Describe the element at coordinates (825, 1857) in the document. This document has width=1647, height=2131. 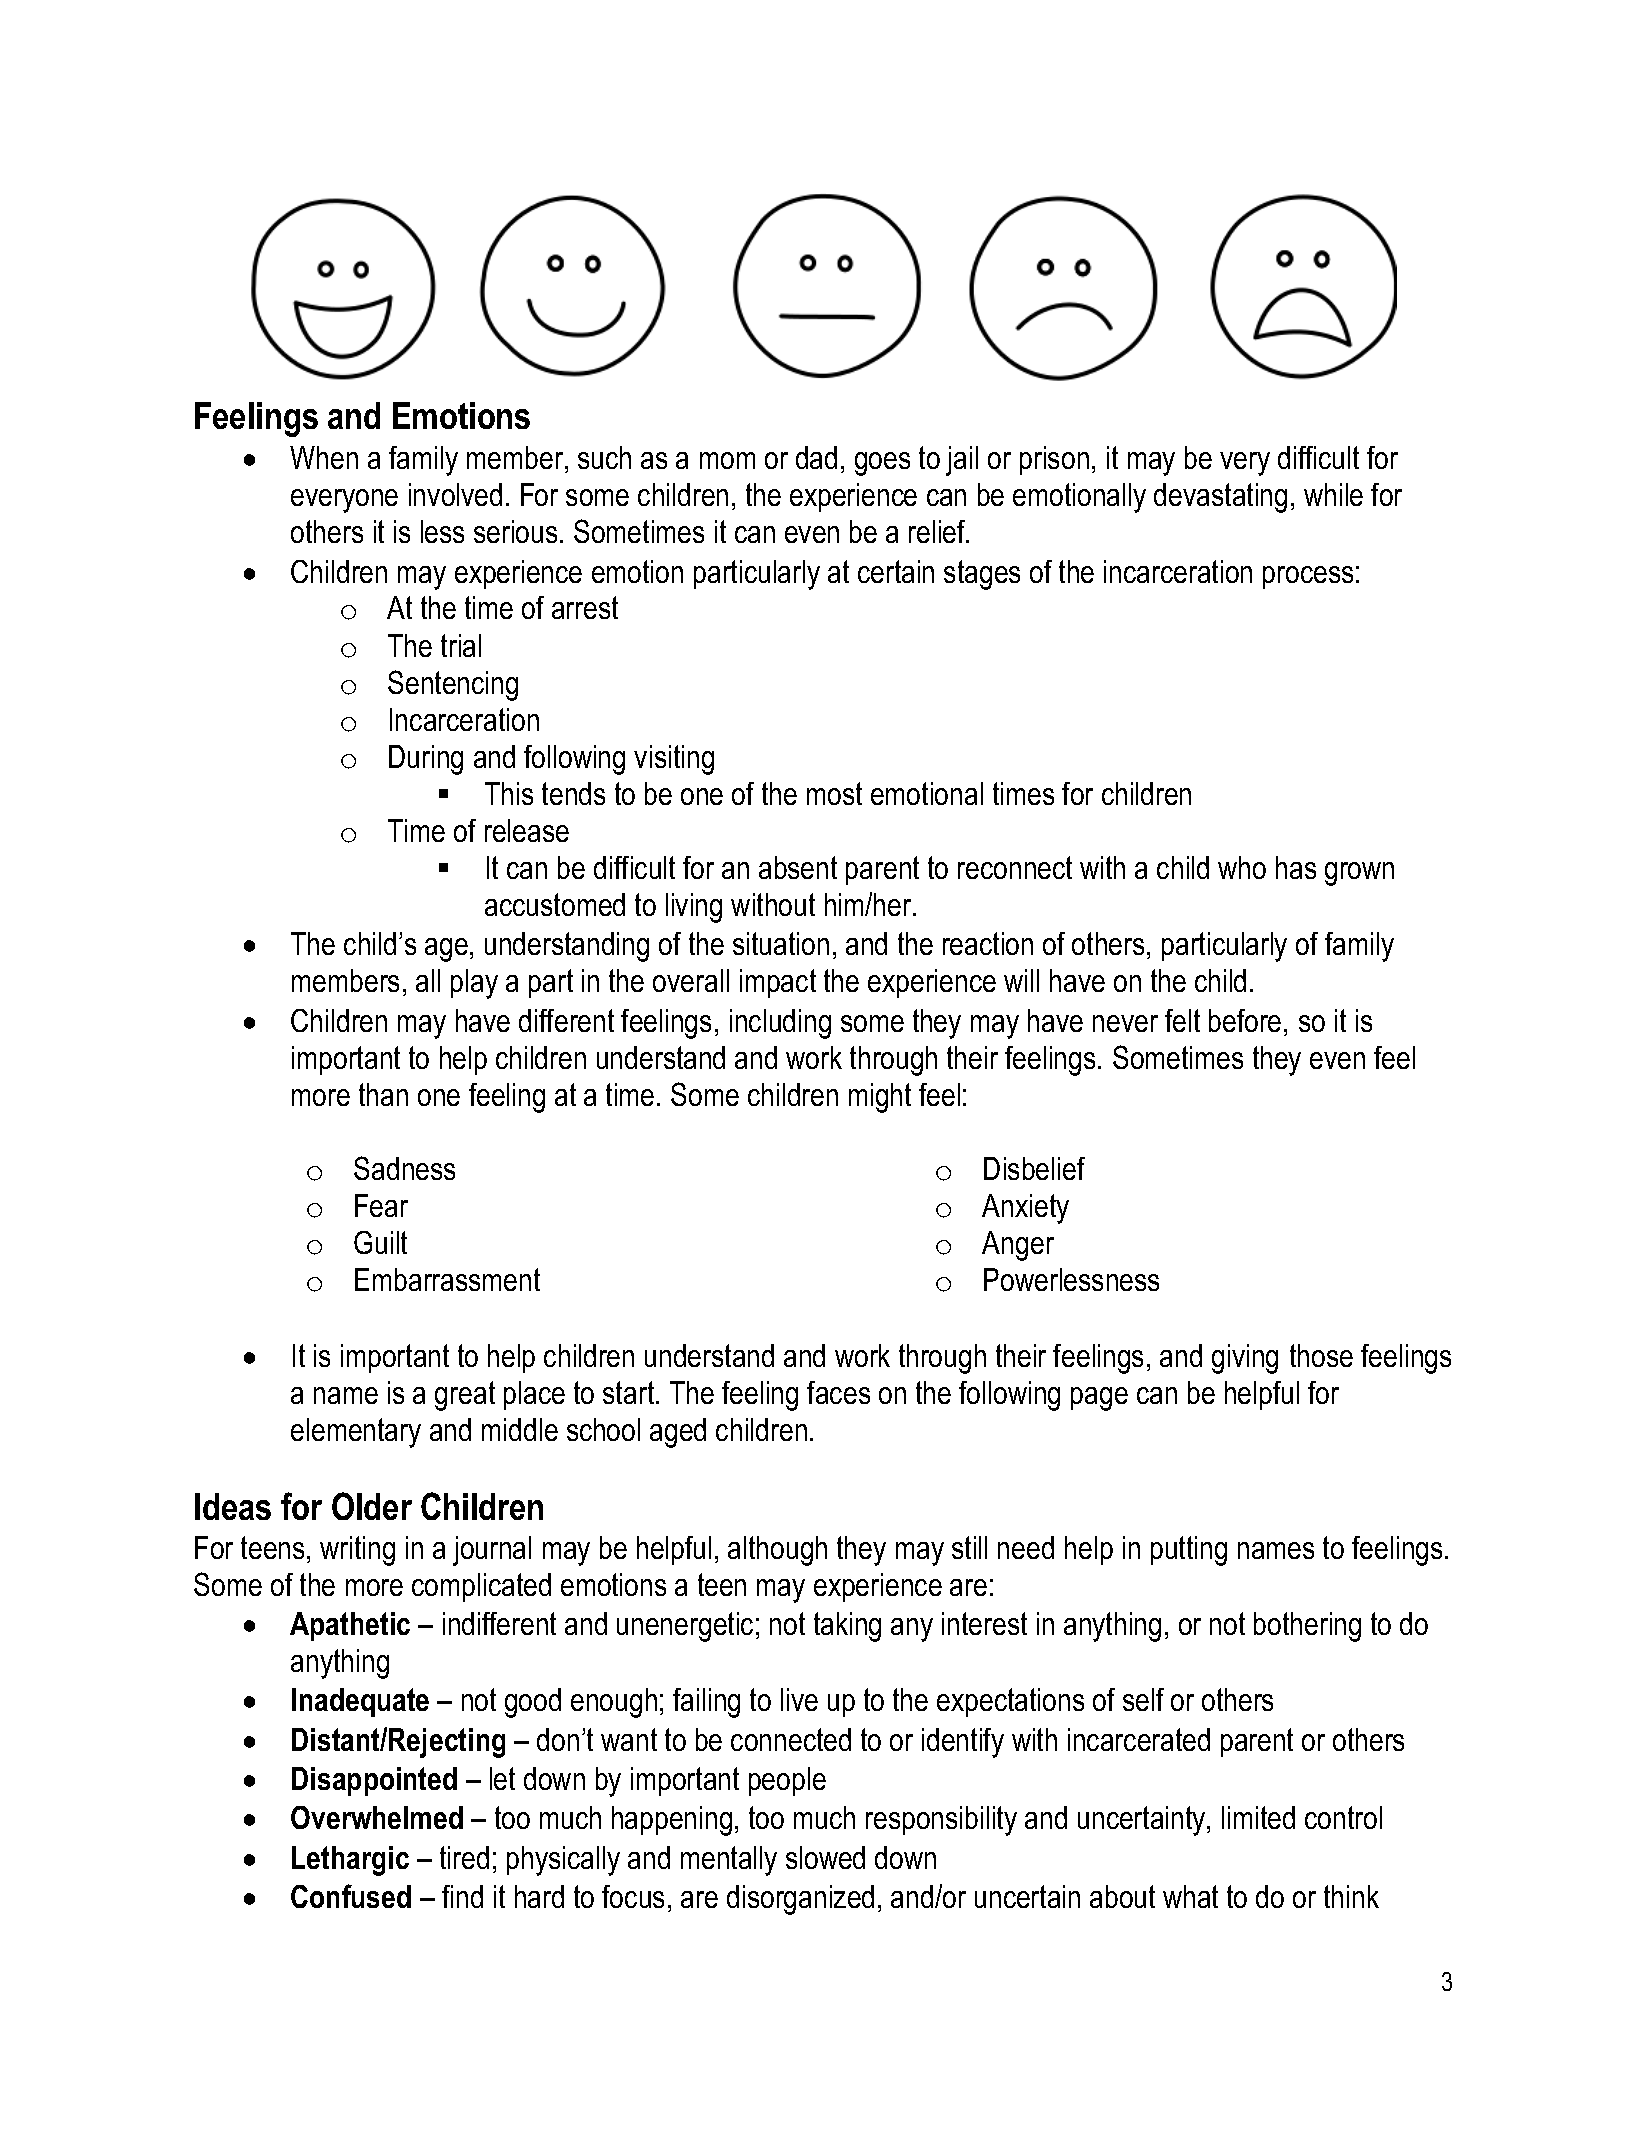
I see `slowed` at that location.
